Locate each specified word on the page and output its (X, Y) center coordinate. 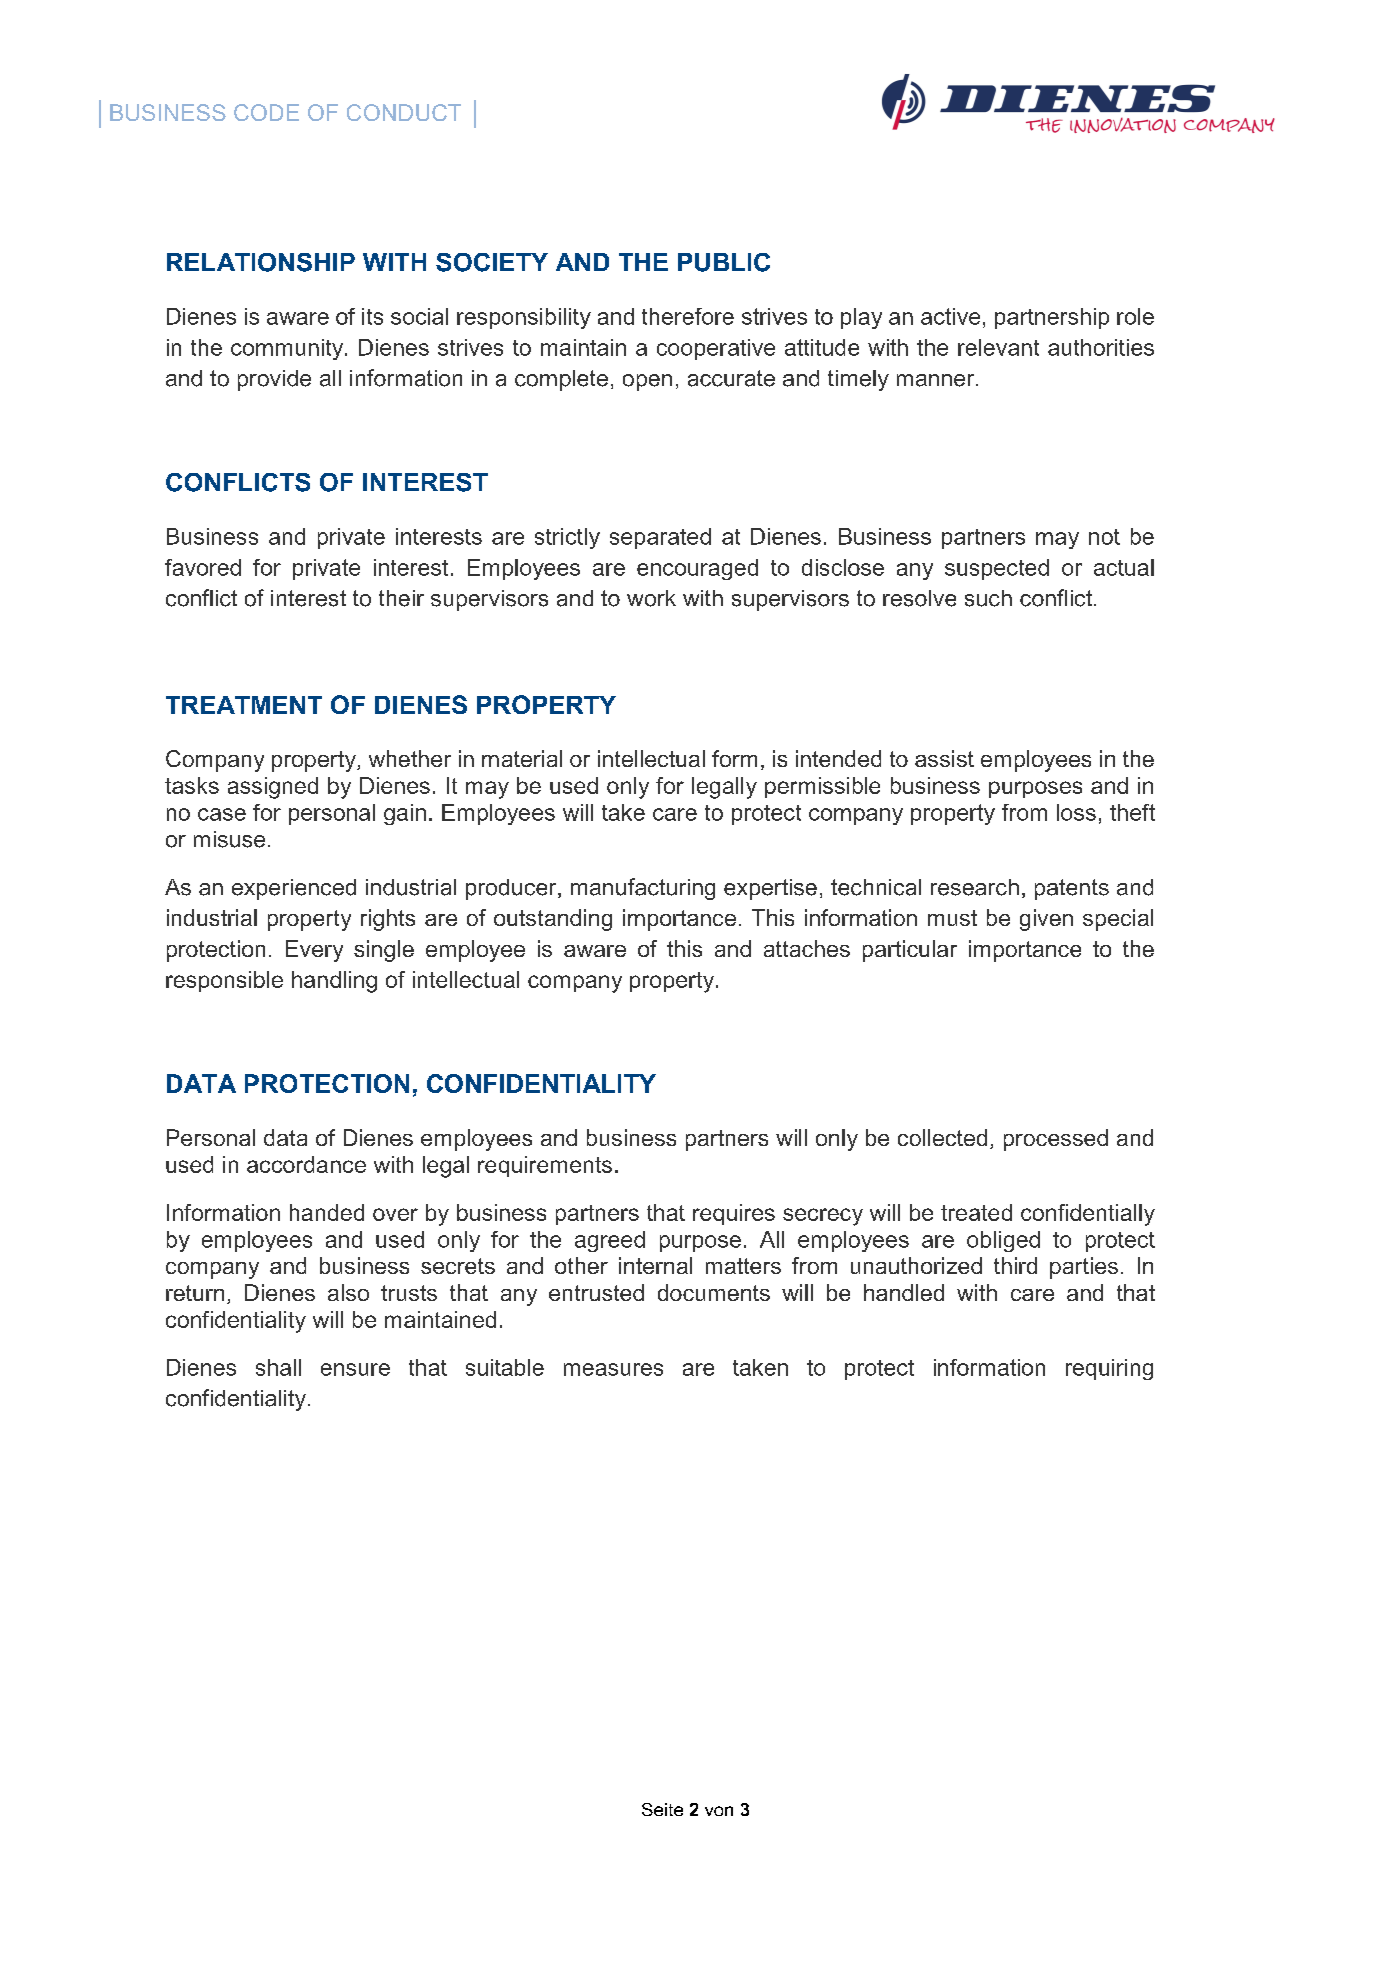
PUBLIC (724, 262)
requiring (1109, 1369)
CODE (266, 112)
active (950, 316)
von (719, 1811)
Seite (662, 1809)
